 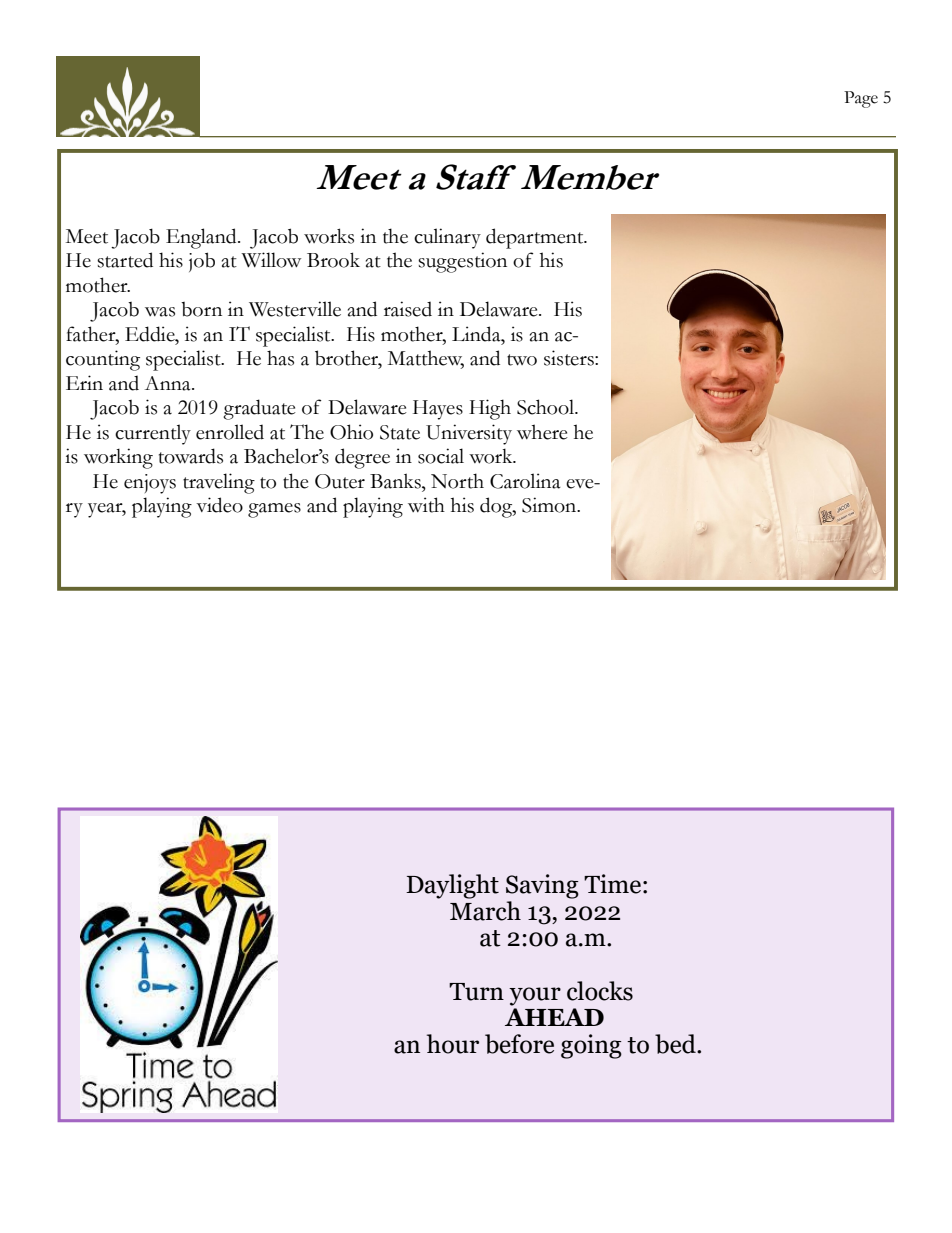 I want to click on culinary, so click(x=447, y=238).
